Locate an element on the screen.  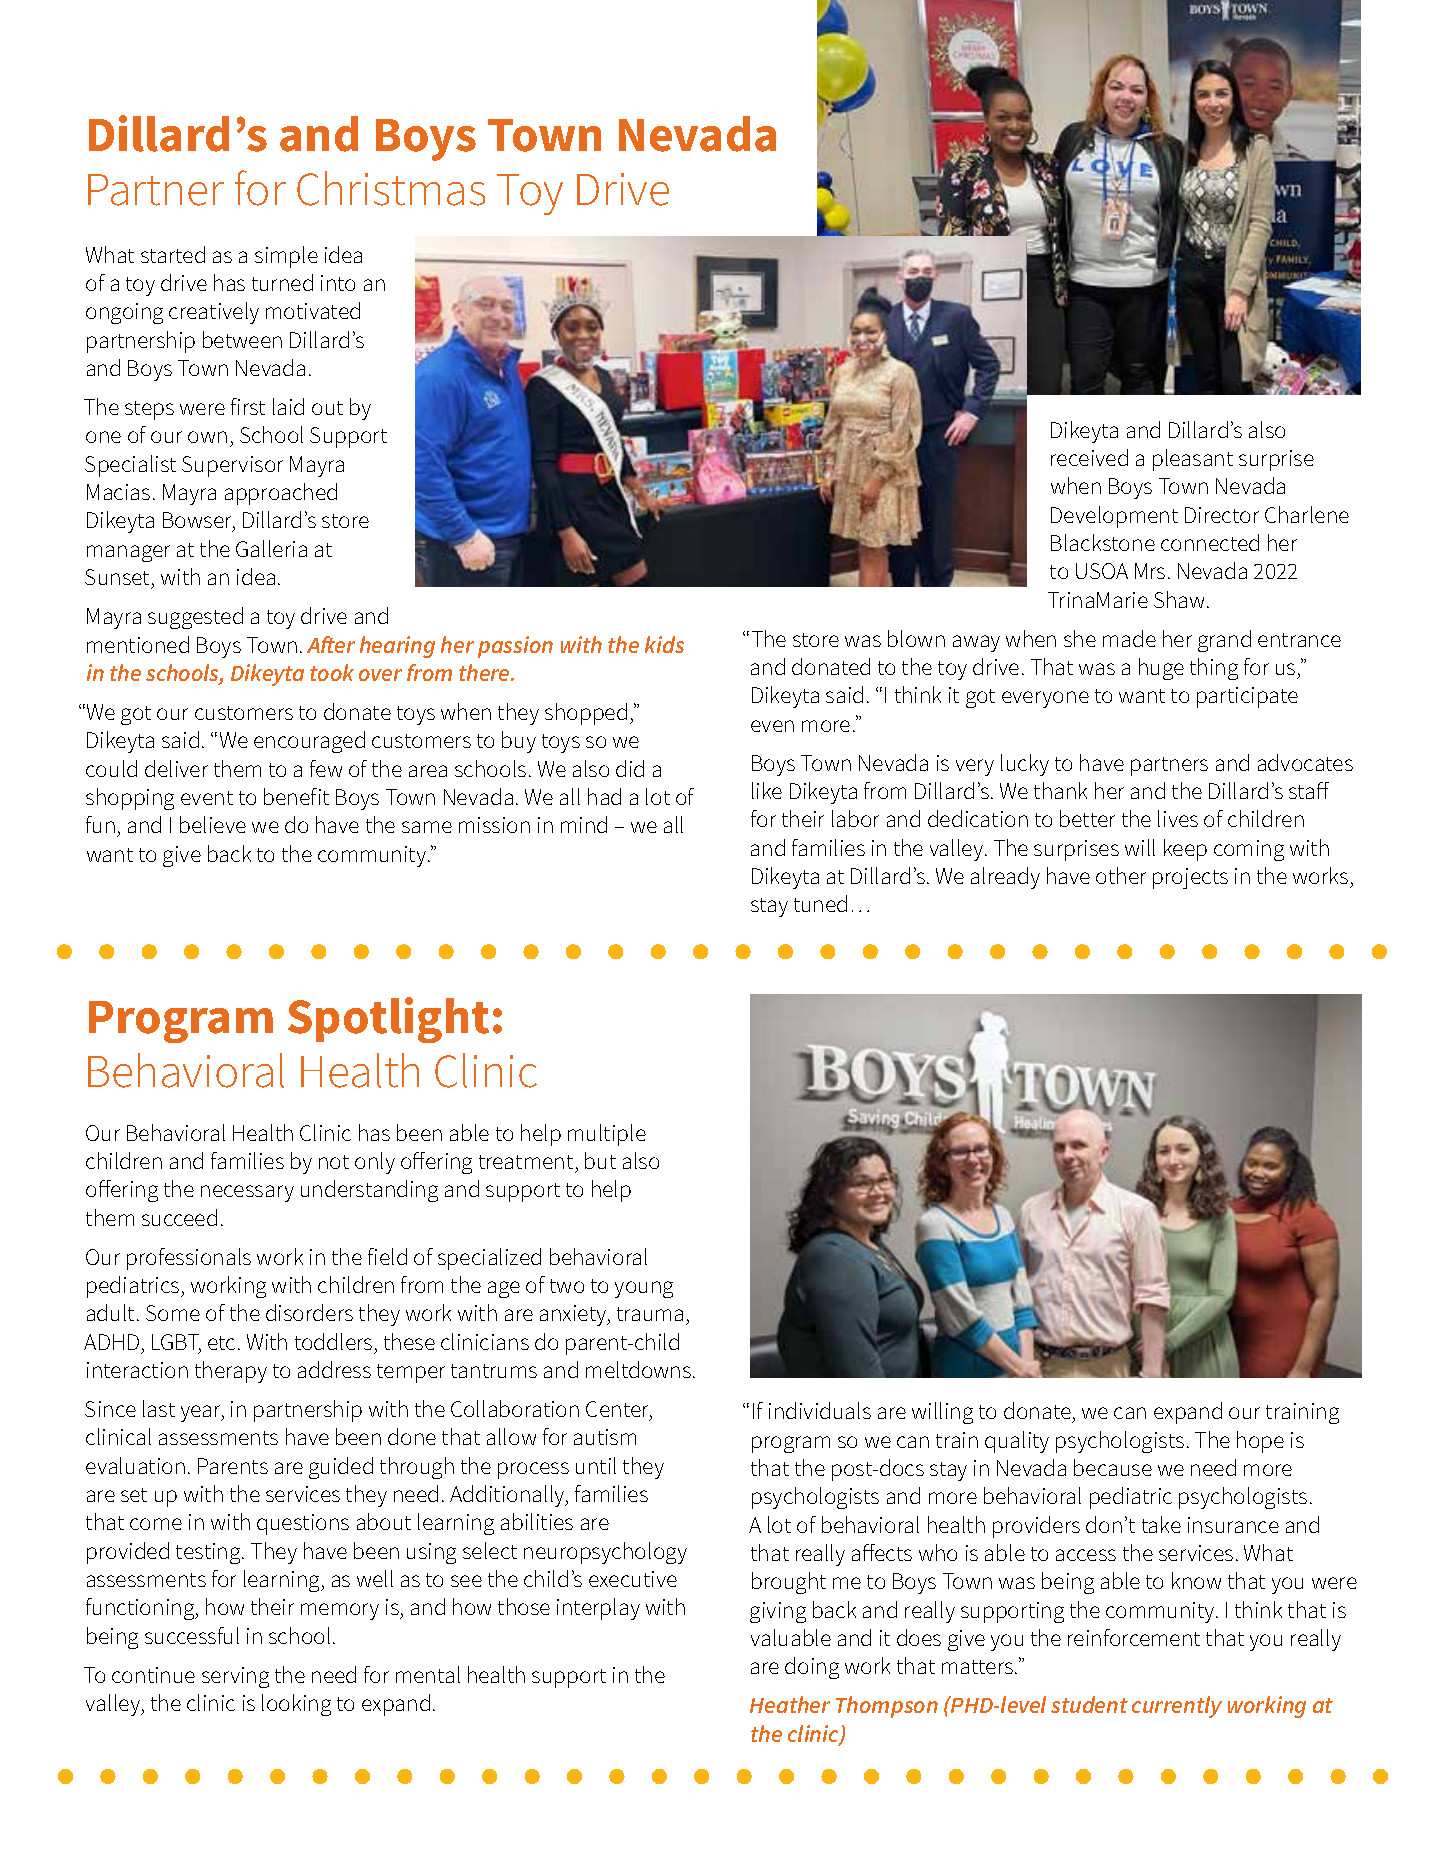
Spotlight is located at coordinates (388, 1020).
